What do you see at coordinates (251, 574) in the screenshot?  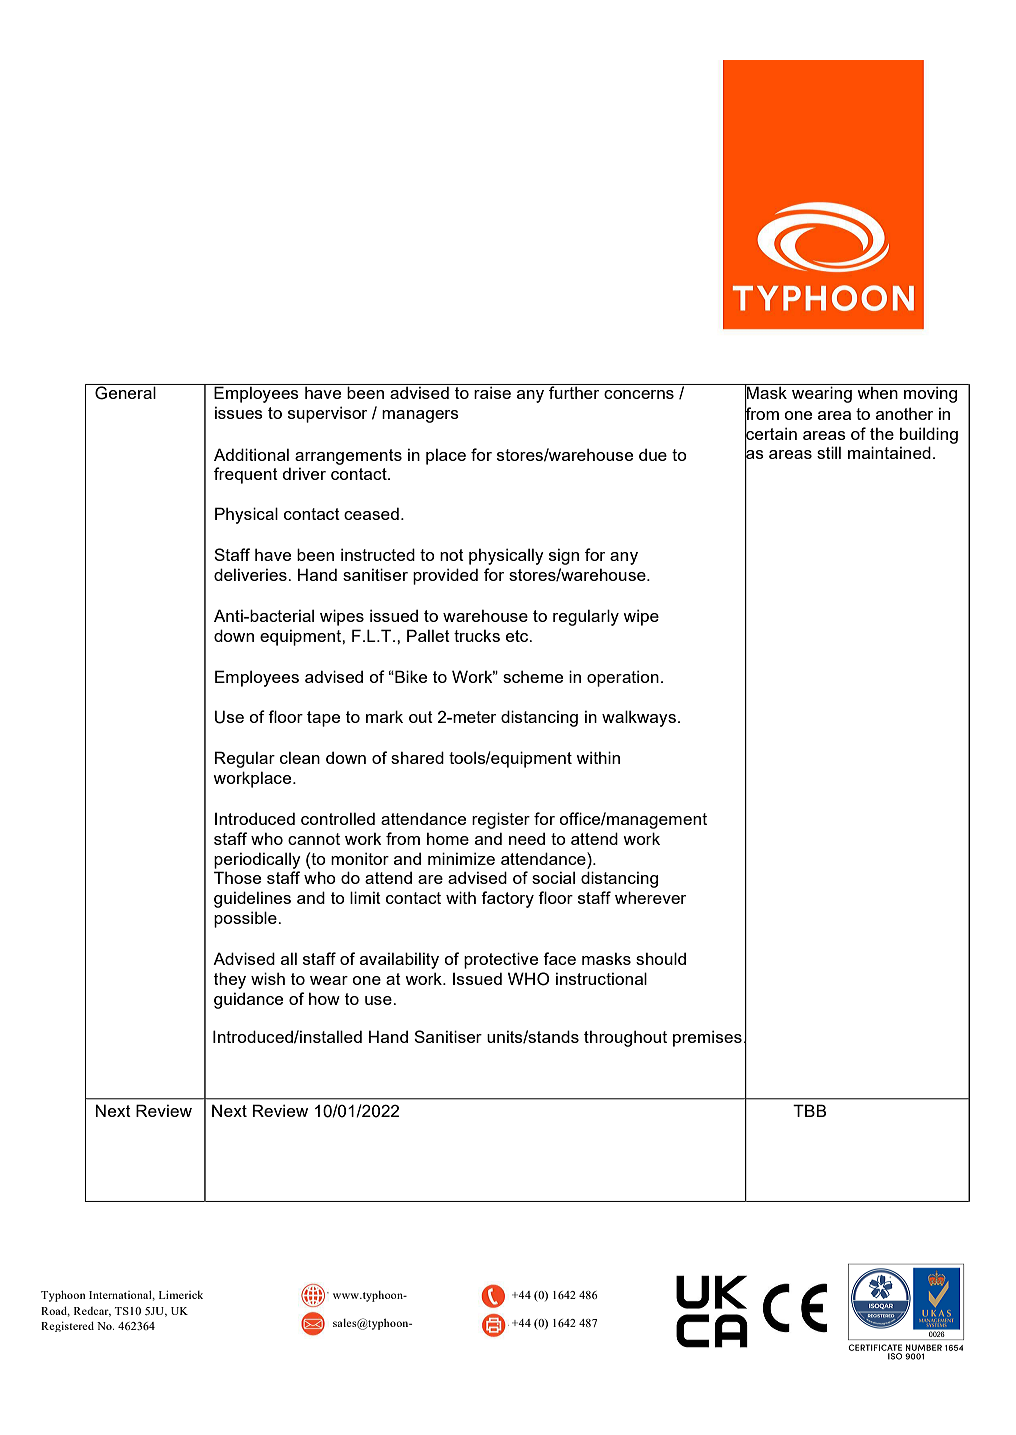 I see `deliveries` at bounding box center [251, 574].
